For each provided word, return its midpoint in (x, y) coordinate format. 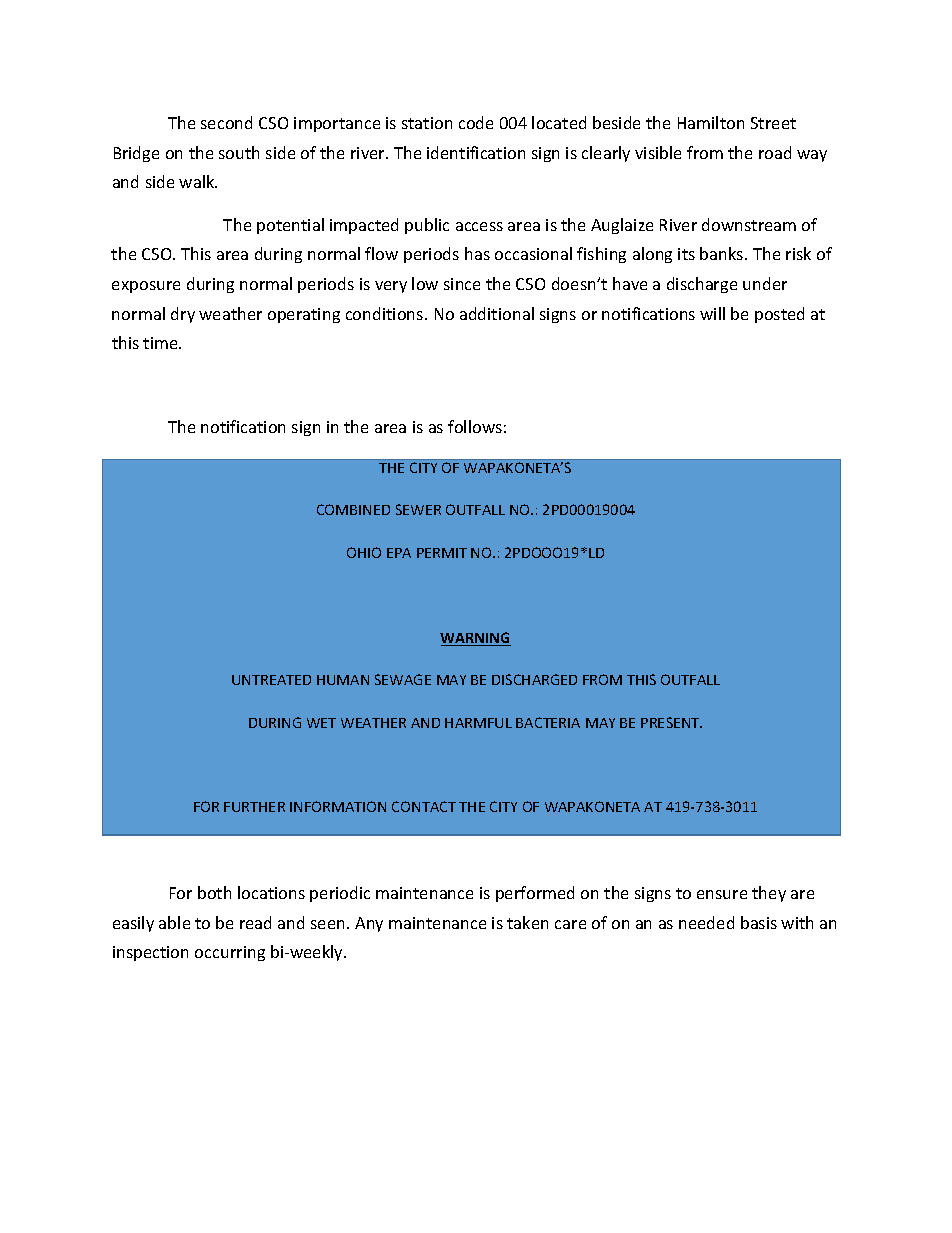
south (239, 152)
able (174, 922)
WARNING (475, 639)
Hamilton (711, 122)
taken (527, 922)
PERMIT (442, 553)
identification (476, 152)
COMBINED (353, 509)
